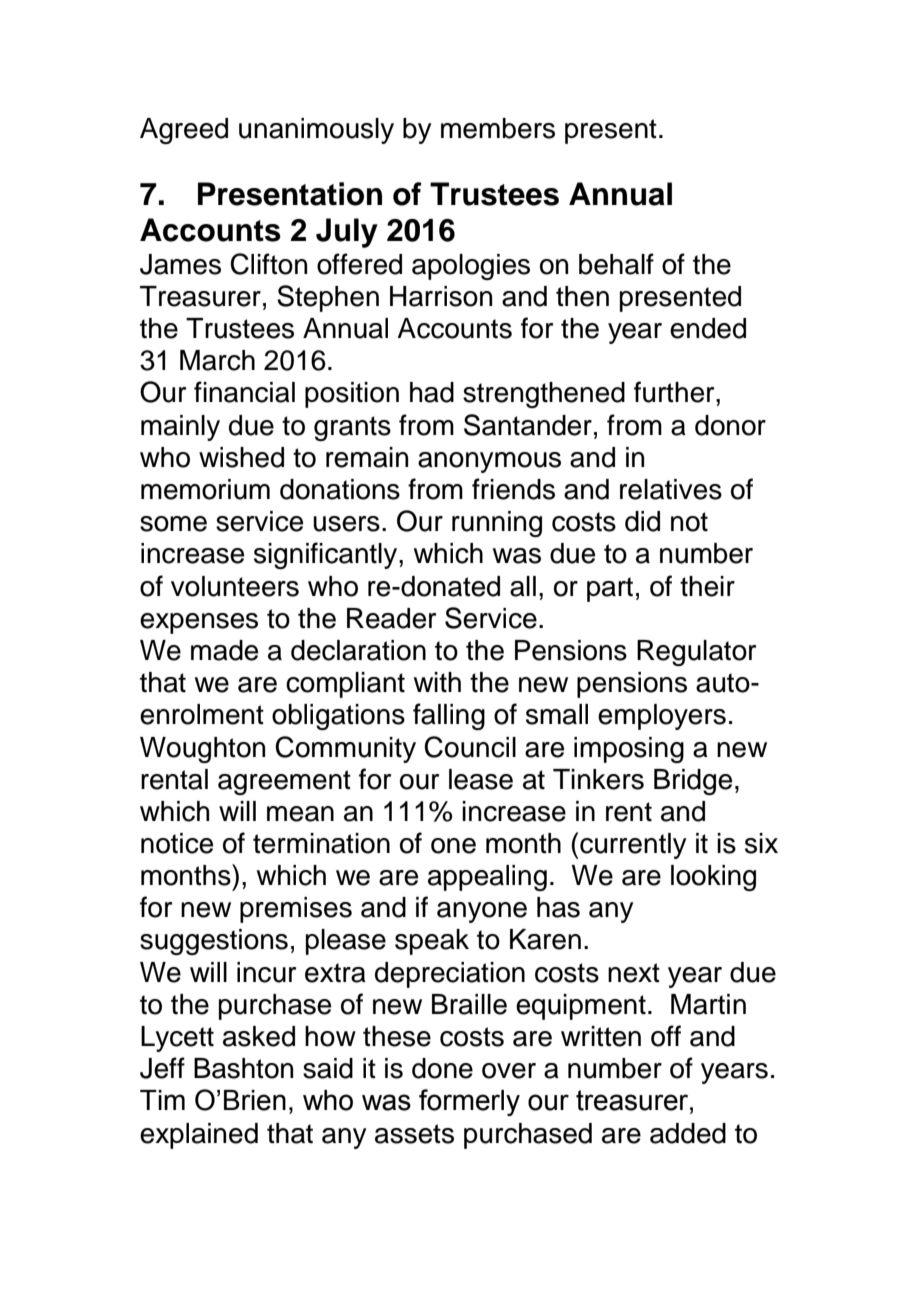  Describe the element at coordinates (177, 843) in the document. I see `notice` at that location.
